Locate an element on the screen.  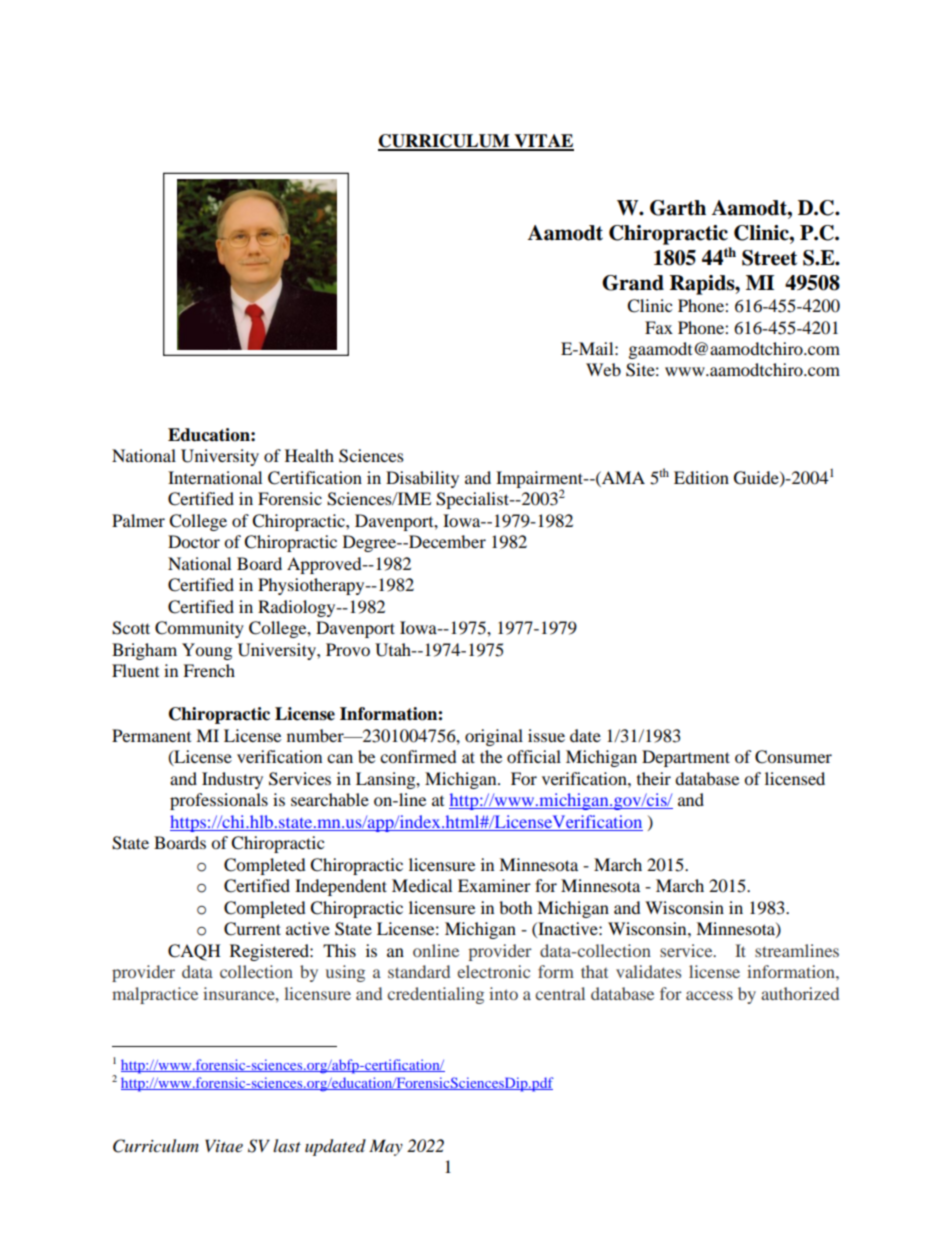
Edition is located at coordinates (701, 477).
